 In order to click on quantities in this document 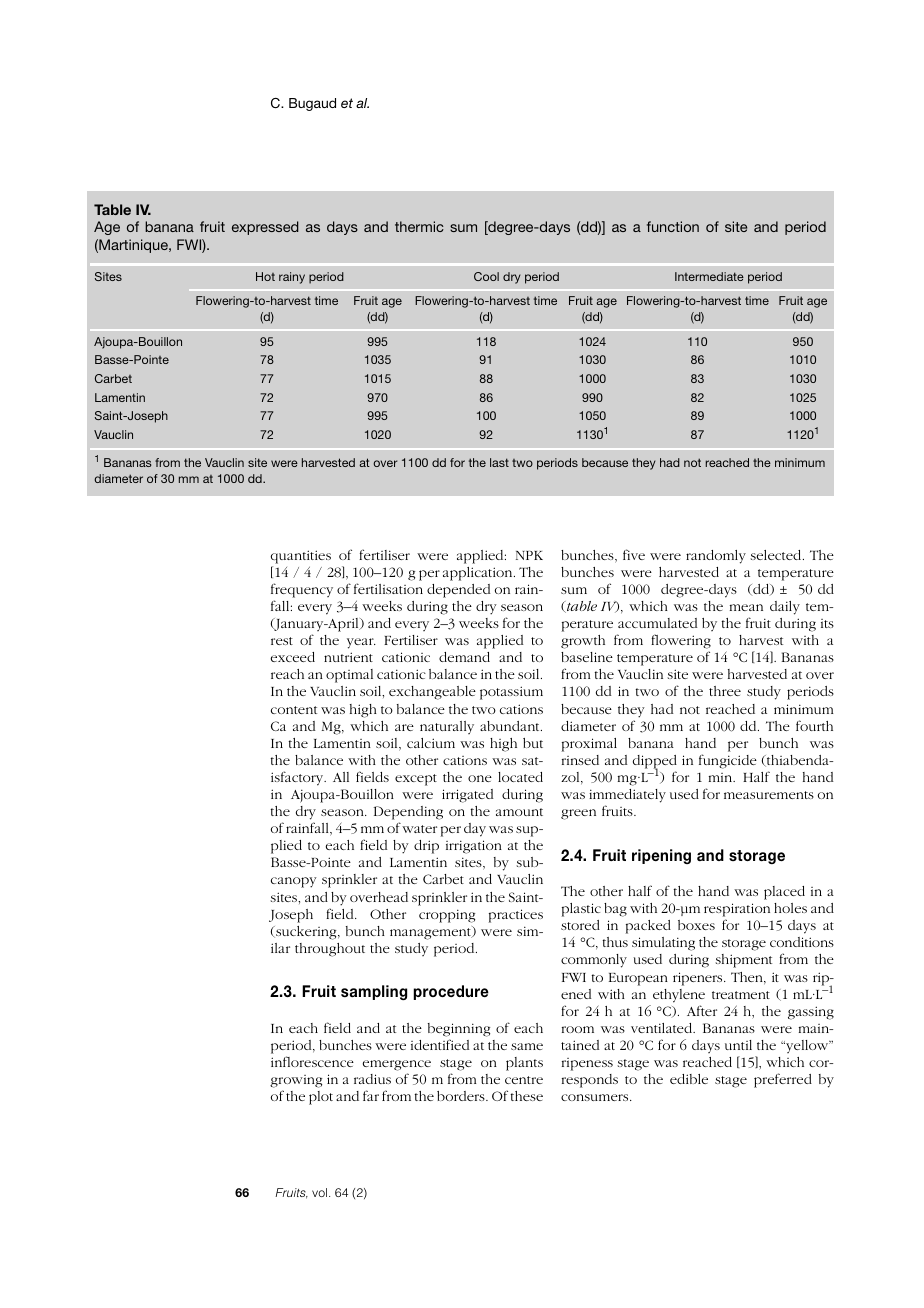, I will do `click(301, 557)`.
